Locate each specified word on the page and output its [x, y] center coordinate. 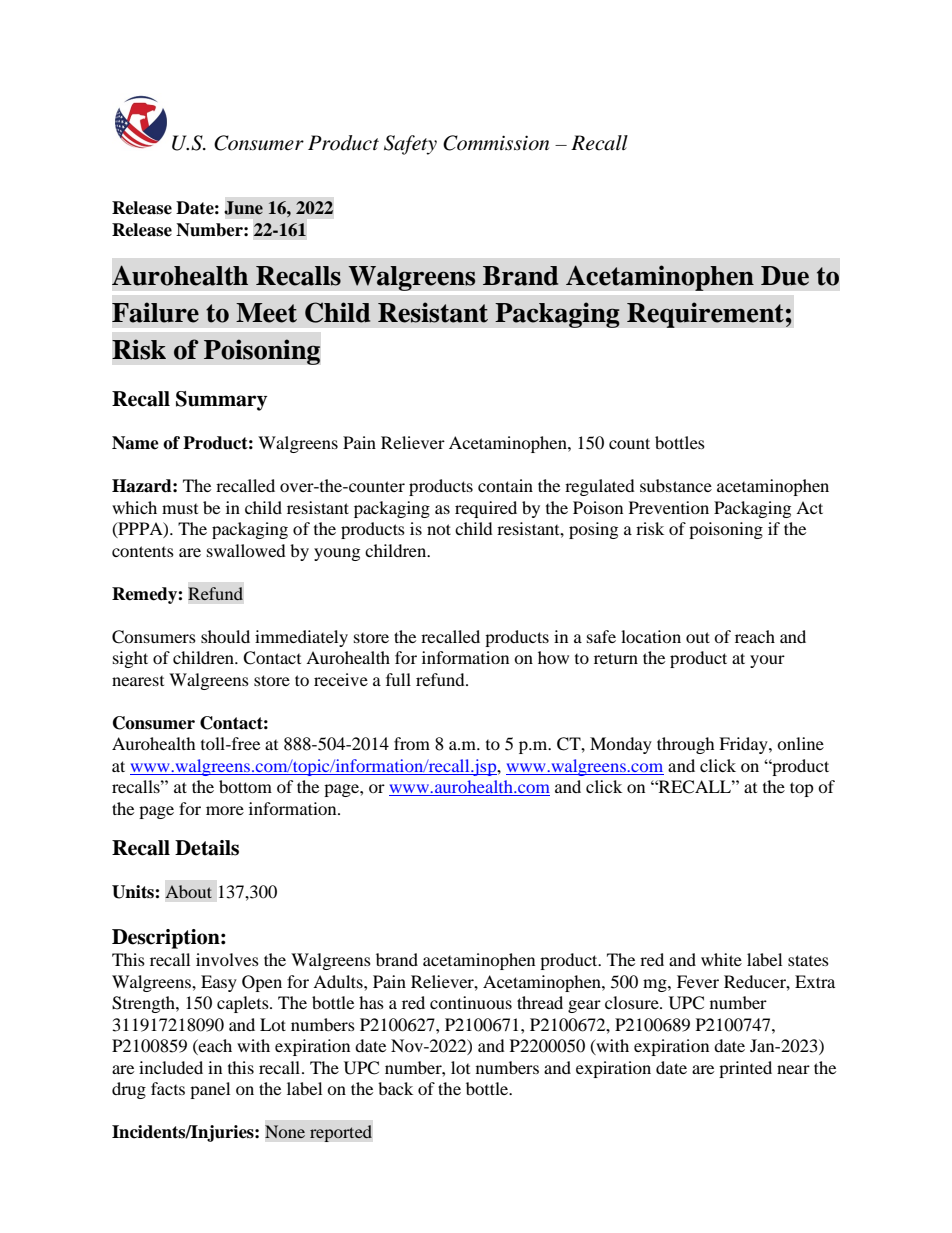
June [244, 208]
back [395, 1088]
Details [207, 848]
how [553, 657]
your [767, 661]
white [721, 959]
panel [210, 1090]
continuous [471, 1002]
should [225, 636]
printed [745, 1069]
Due [785, 276]
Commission [496, 143]
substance [676, 485]
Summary [221, 401]
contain [505, 485]
